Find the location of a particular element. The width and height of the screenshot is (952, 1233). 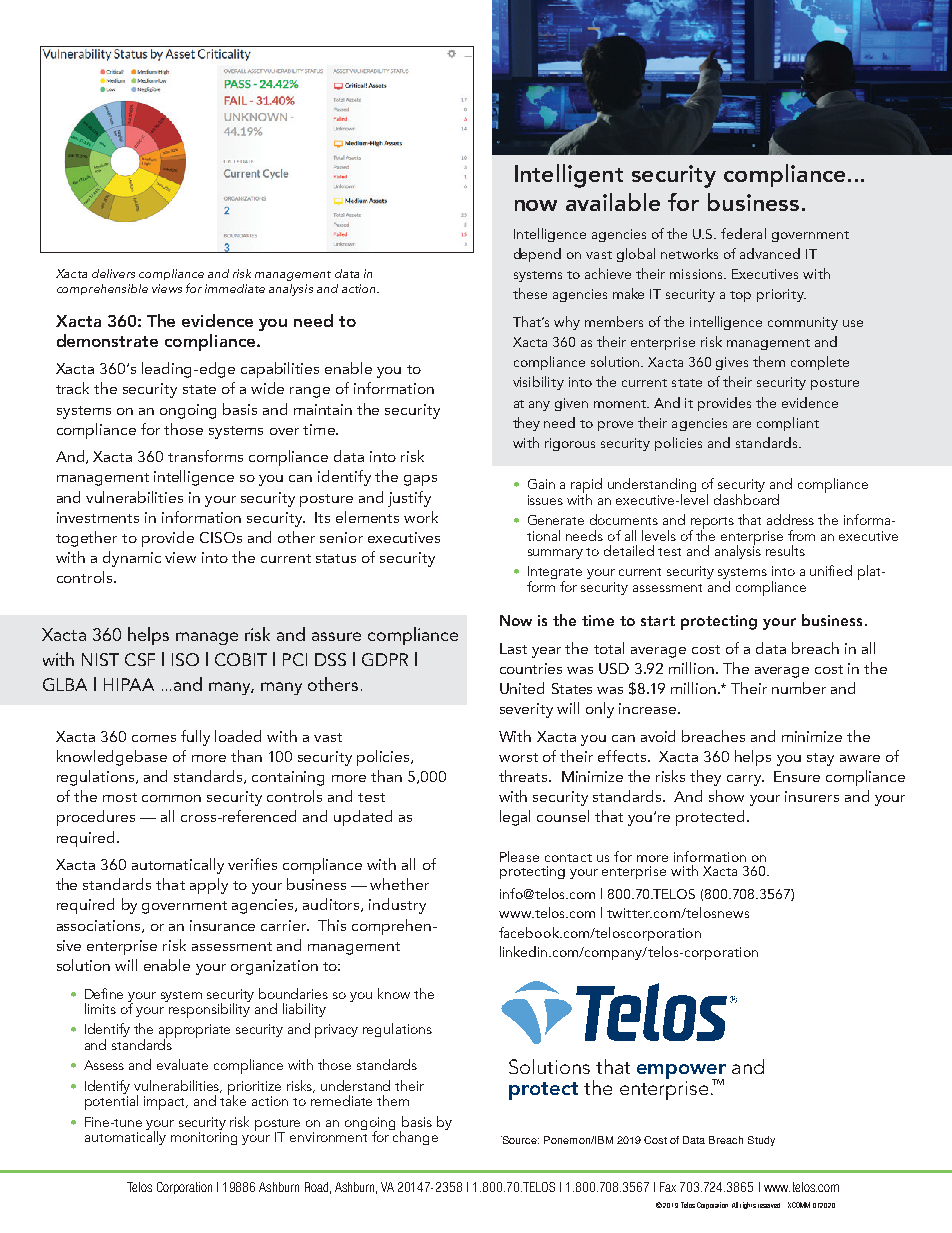

delivers is located at coordinates (113, 273).
